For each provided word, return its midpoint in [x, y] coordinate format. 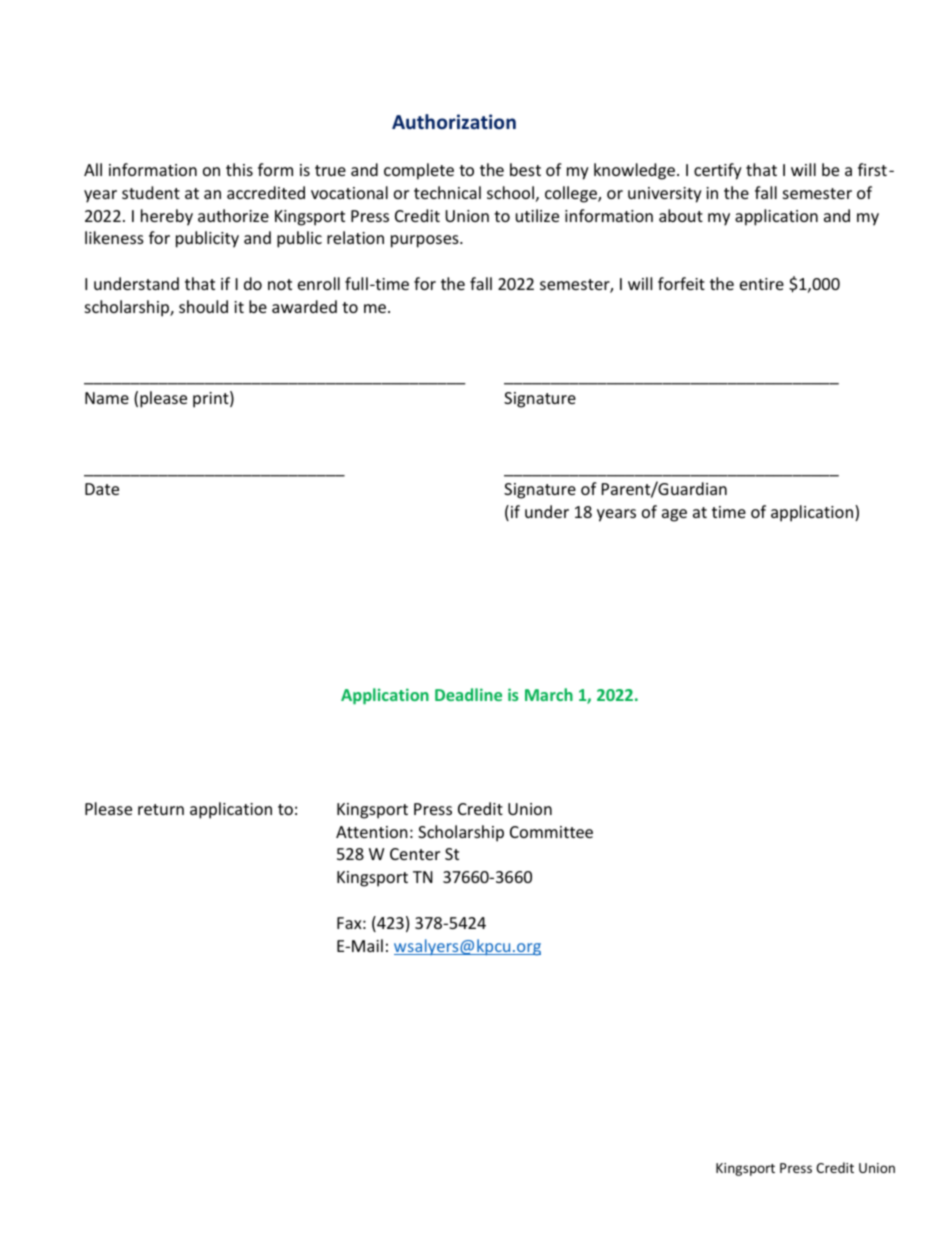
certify [718, 171]
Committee [551, 832]
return [161, 809]
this [239, 169]
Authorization [454, 121]
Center [415, 854]
